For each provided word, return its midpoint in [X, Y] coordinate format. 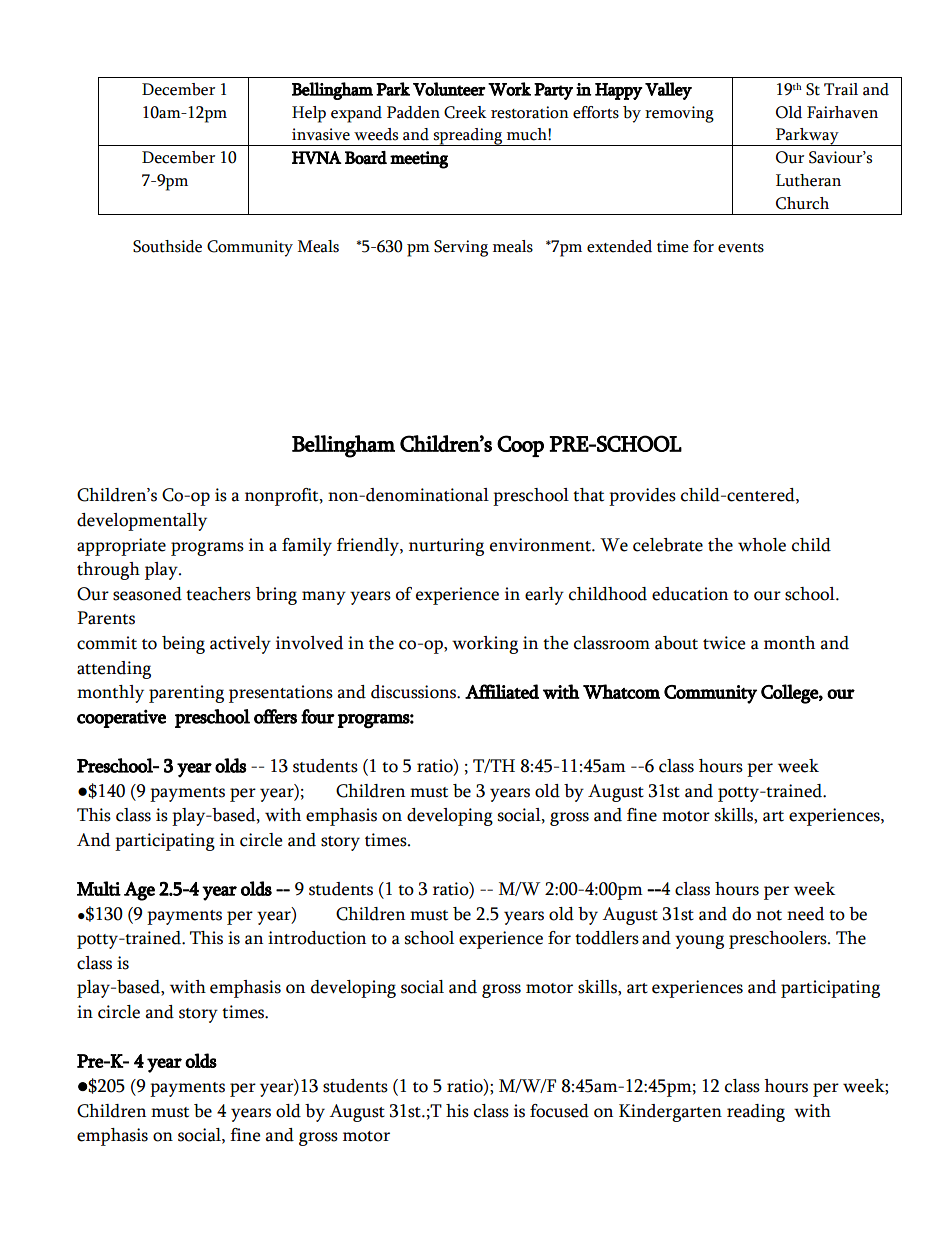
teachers [218, 594]
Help [309, 114]
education [690, 594]
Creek [465, 112]
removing [679, 114]
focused [559, 1111]
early [544, 596]
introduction [317, 938]
